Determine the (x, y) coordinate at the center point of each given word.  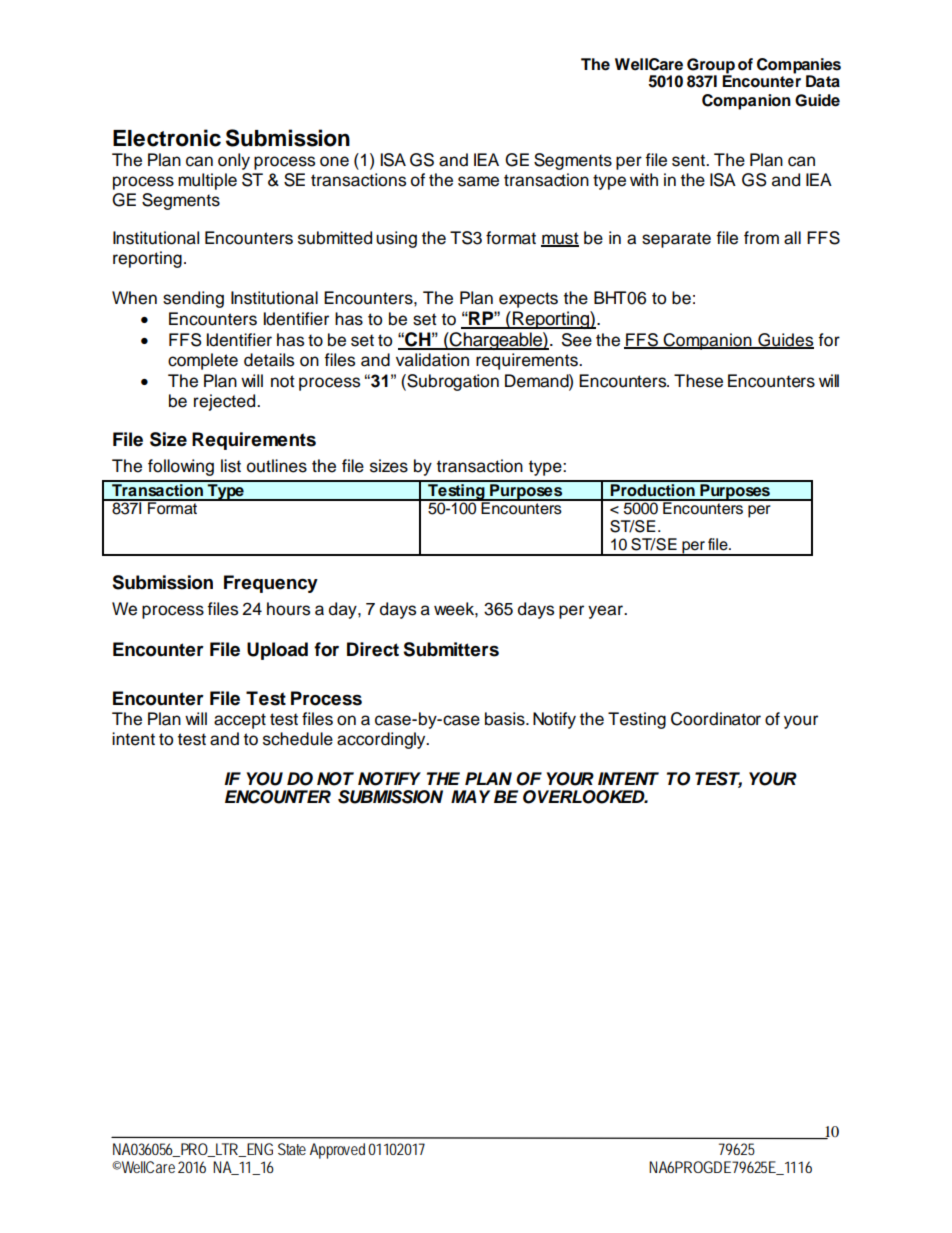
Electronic (167, 138)
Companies (799, 67)
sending (193, 299)
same (478, 181)
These (698, 381)
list (231, 466)
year (606, 612)
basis (506, 719)
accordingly (382, 740)
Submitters (451, 649)
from (761, 238)
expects (528, 300)
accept (240, 721)
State (292, 1149)
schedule (298, 739)
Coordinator (716, 719)
